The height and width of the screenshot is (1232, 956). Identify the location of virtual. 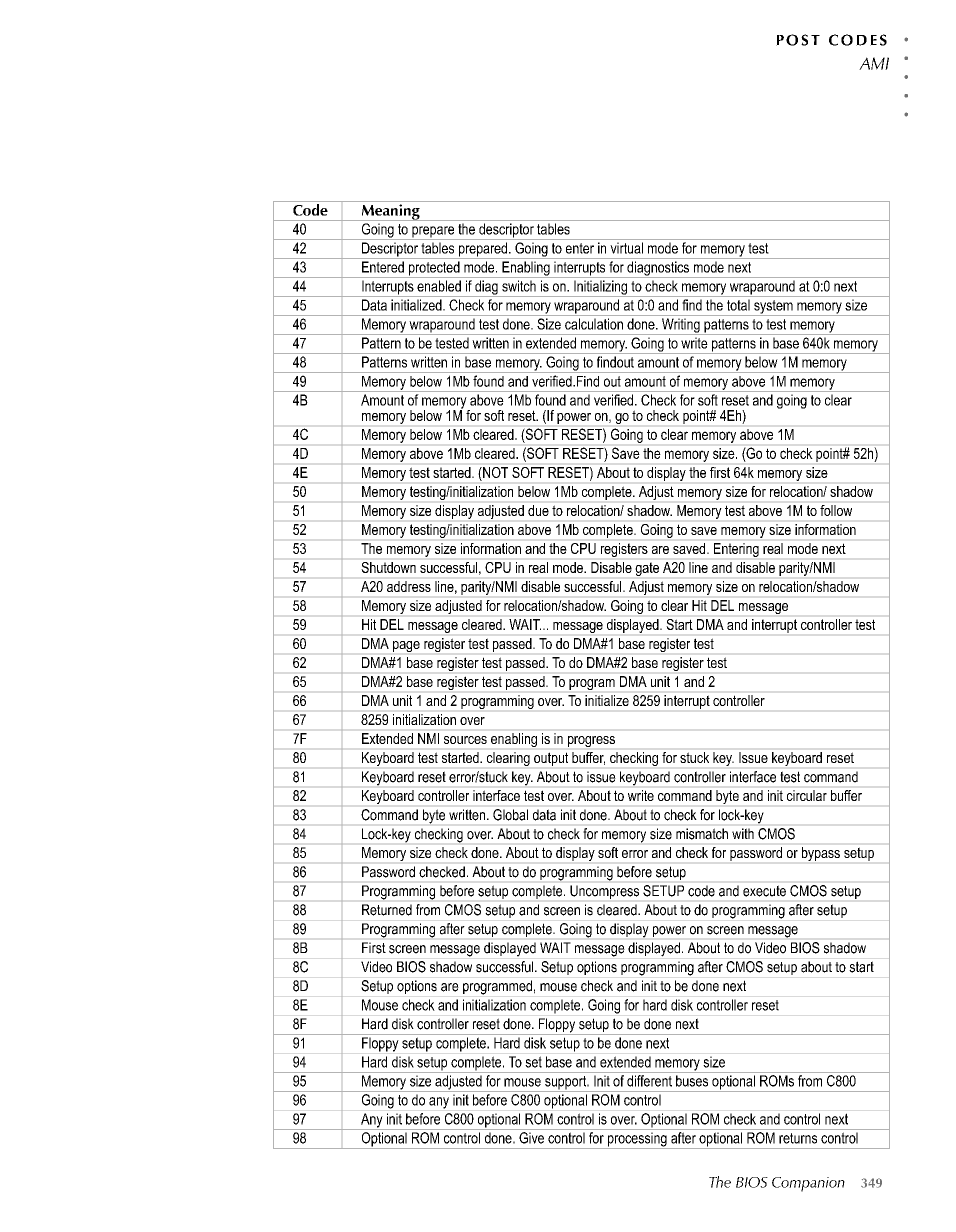
(626, 248).
